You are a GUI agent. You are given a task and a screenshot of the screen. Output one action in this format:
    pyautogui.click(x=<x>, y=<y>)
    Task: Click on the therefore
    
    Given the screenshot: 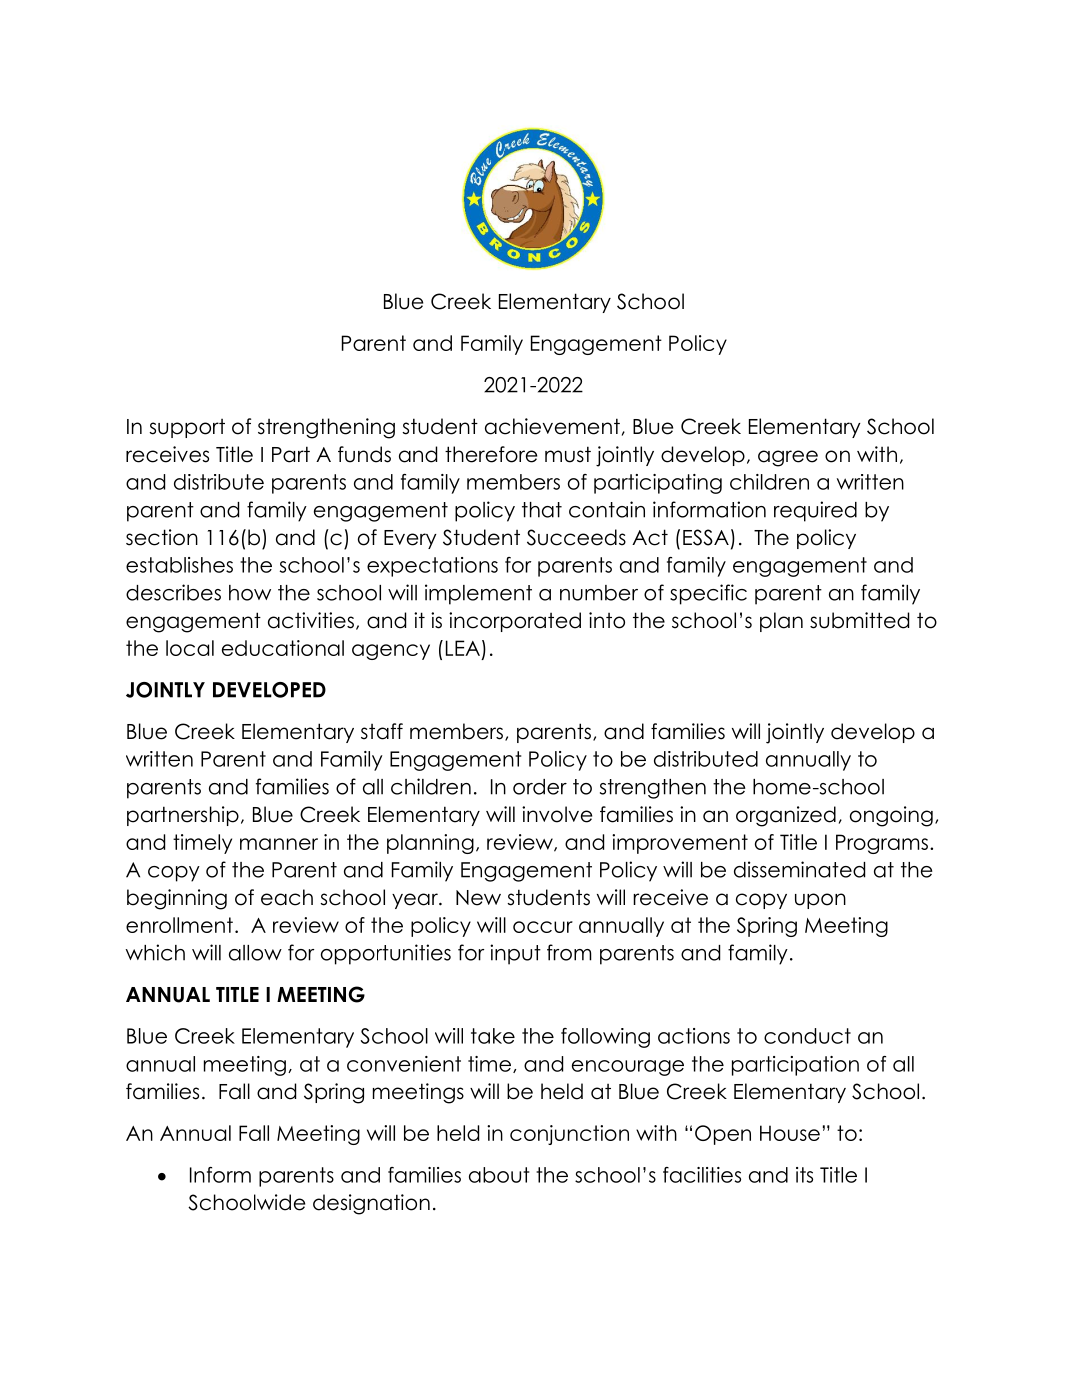 What is the action you would take?
    pyautogui.click(x=491, y=454)
